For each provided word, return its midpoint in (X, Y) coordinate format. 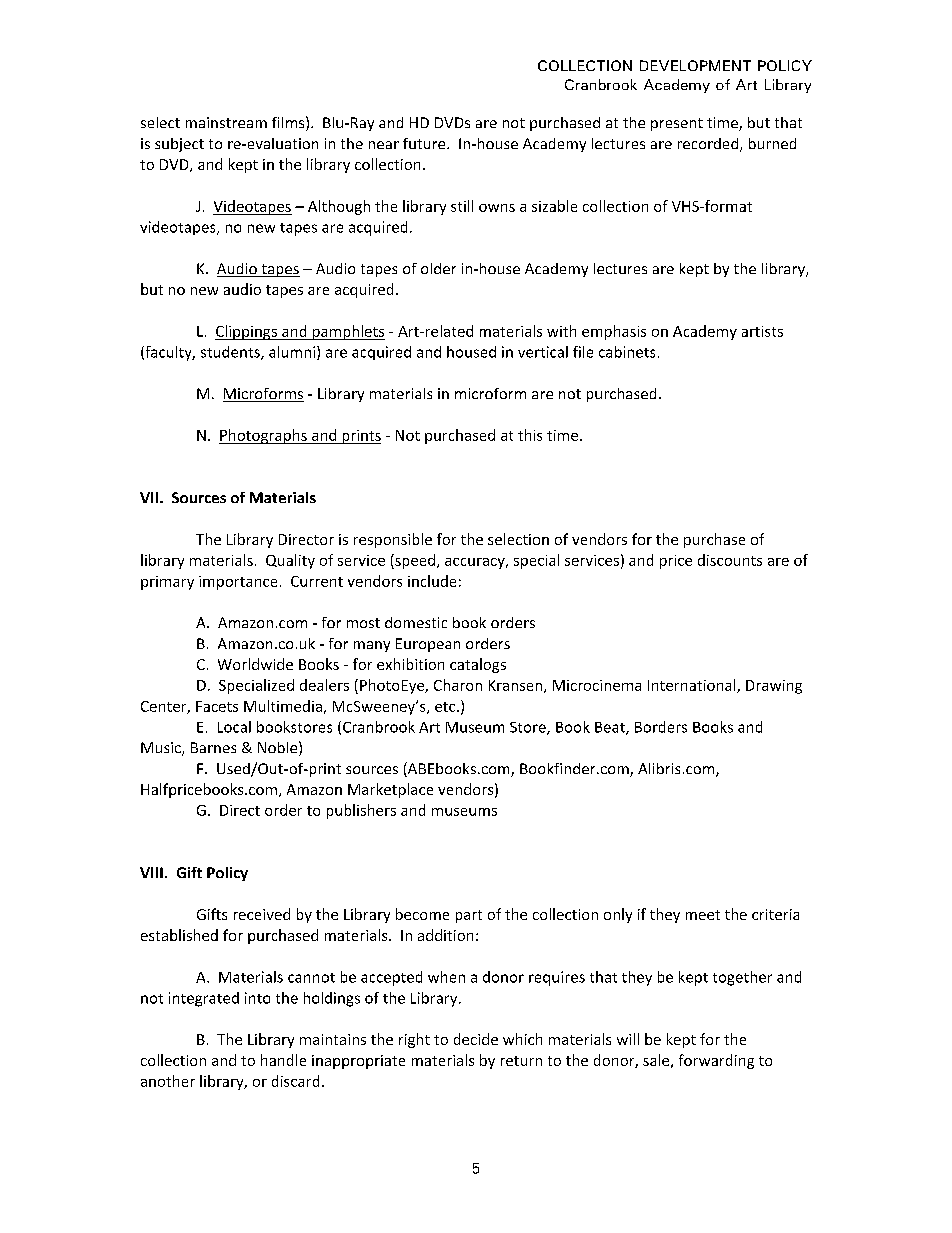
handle (283, 1060)
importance (238, 583)
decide (476, 1039)
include (432, 581)
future (425, 143)
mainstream (226, 122)
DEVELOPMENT (695, 65)
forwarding (716, 1061)
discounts (730, 560)
